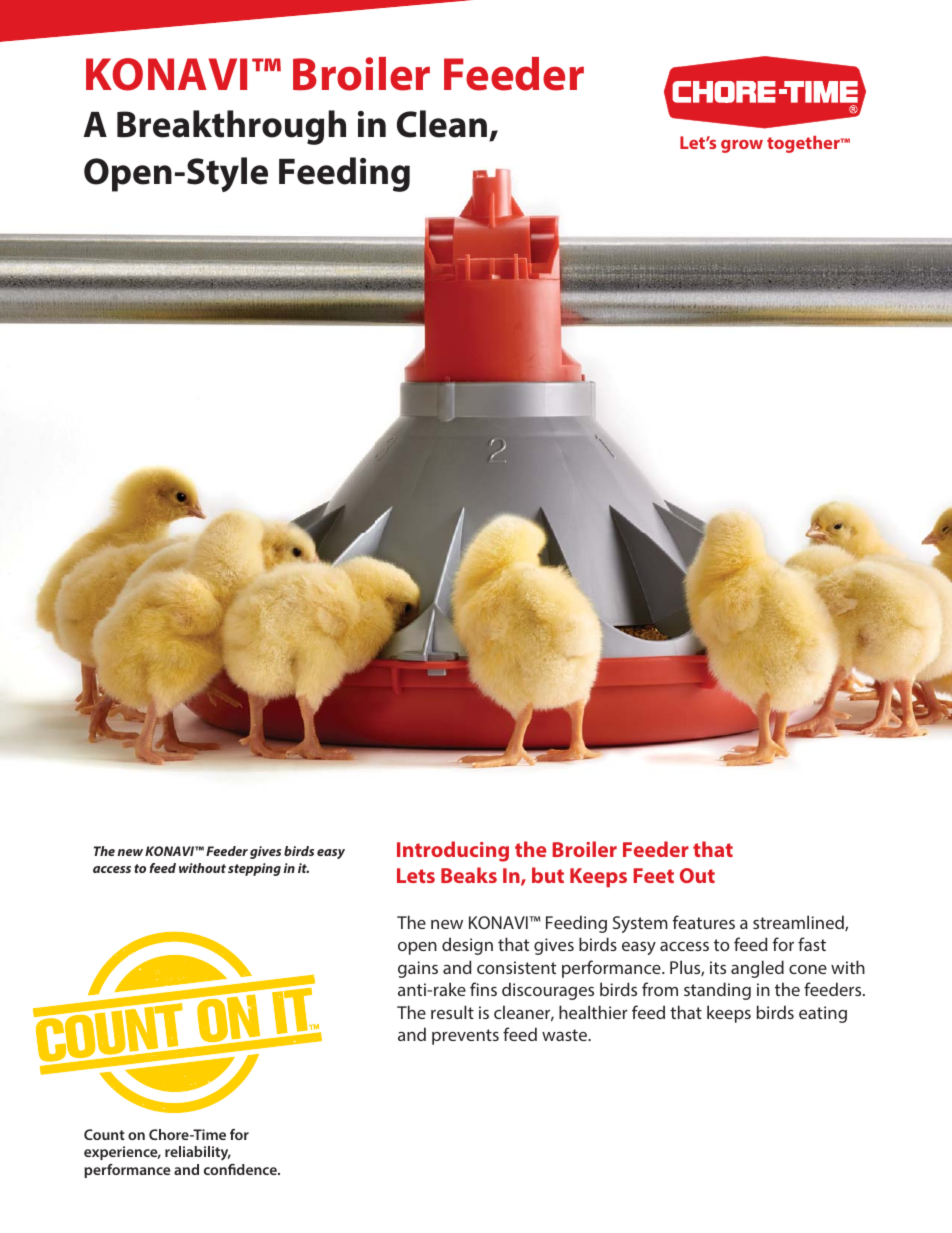 The height and width of the screenshot is (1233, 952). I want to click on Introducing, so click(453, 851).
